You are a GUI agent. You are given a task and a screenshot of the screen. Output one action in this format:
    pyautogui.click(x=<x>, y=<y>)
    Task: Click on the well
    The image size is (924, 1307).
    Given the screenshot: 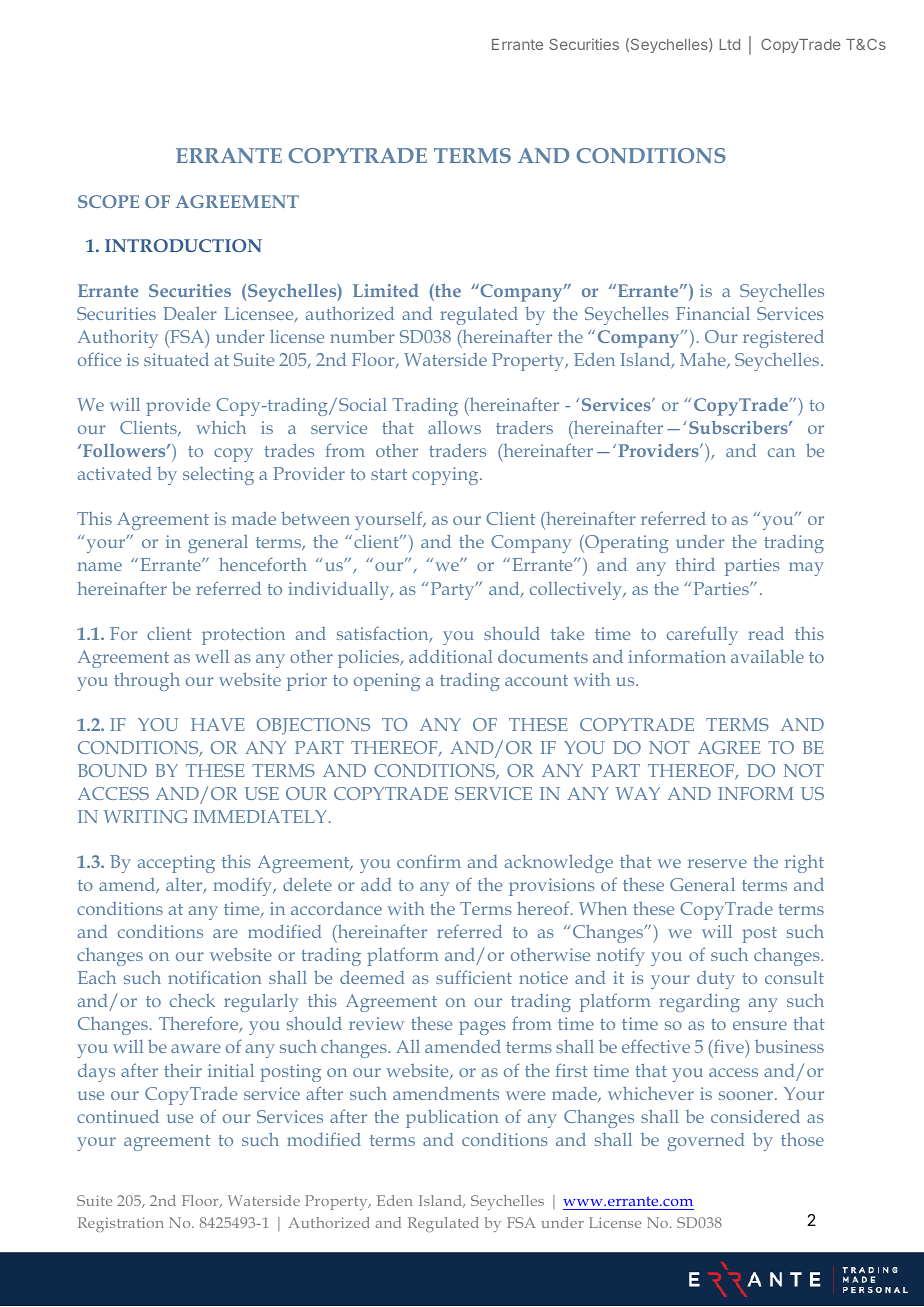 What is the action you would take?
    pyautogui.click(x=212, y=656)
